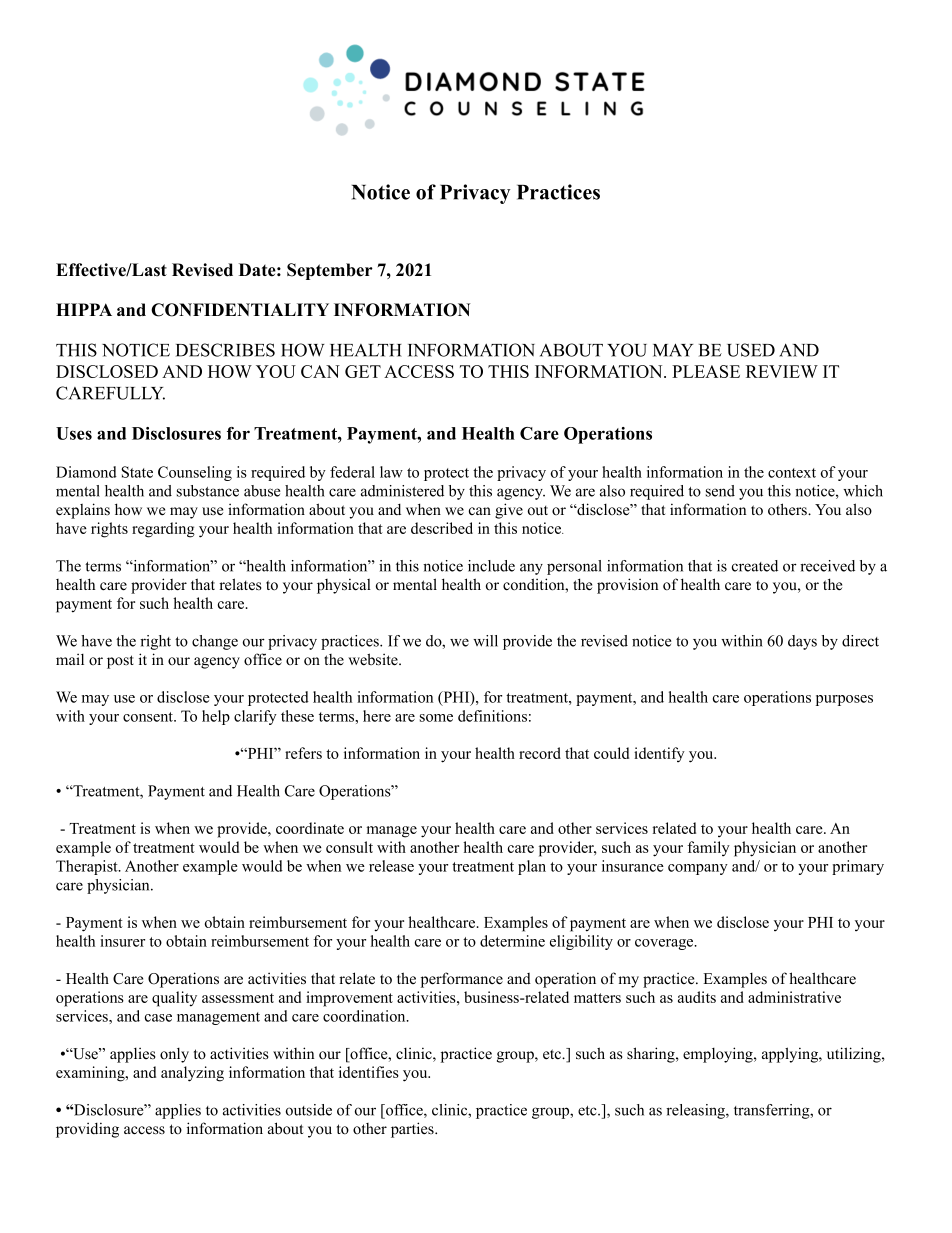 This screenshot has height=1233, width=952. Describe the element at coordinates (192, 1074) in the screenshot. I see `analyzing` at that location.
